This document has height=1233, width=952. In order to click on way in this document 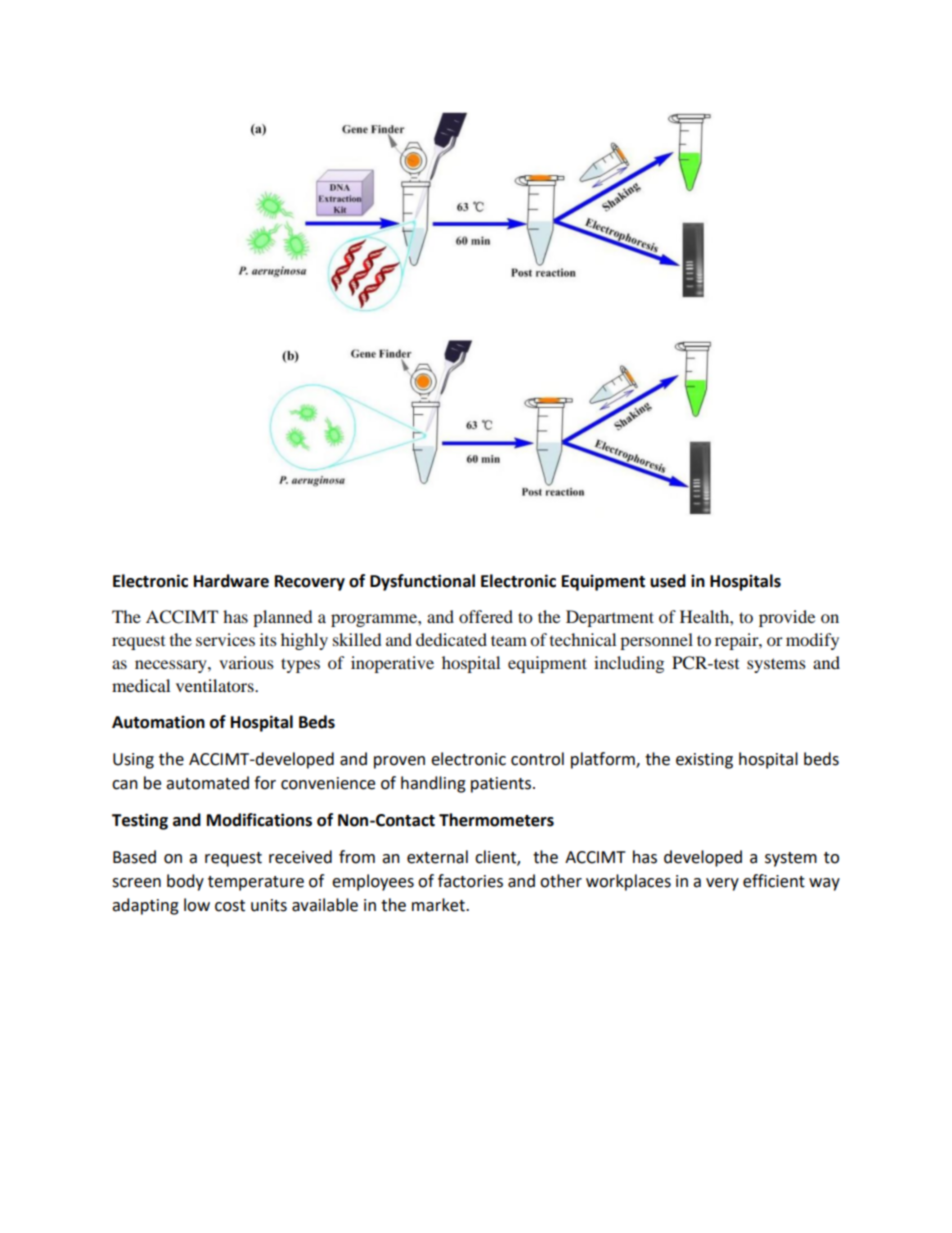, I will do `click(824, 884)`.
